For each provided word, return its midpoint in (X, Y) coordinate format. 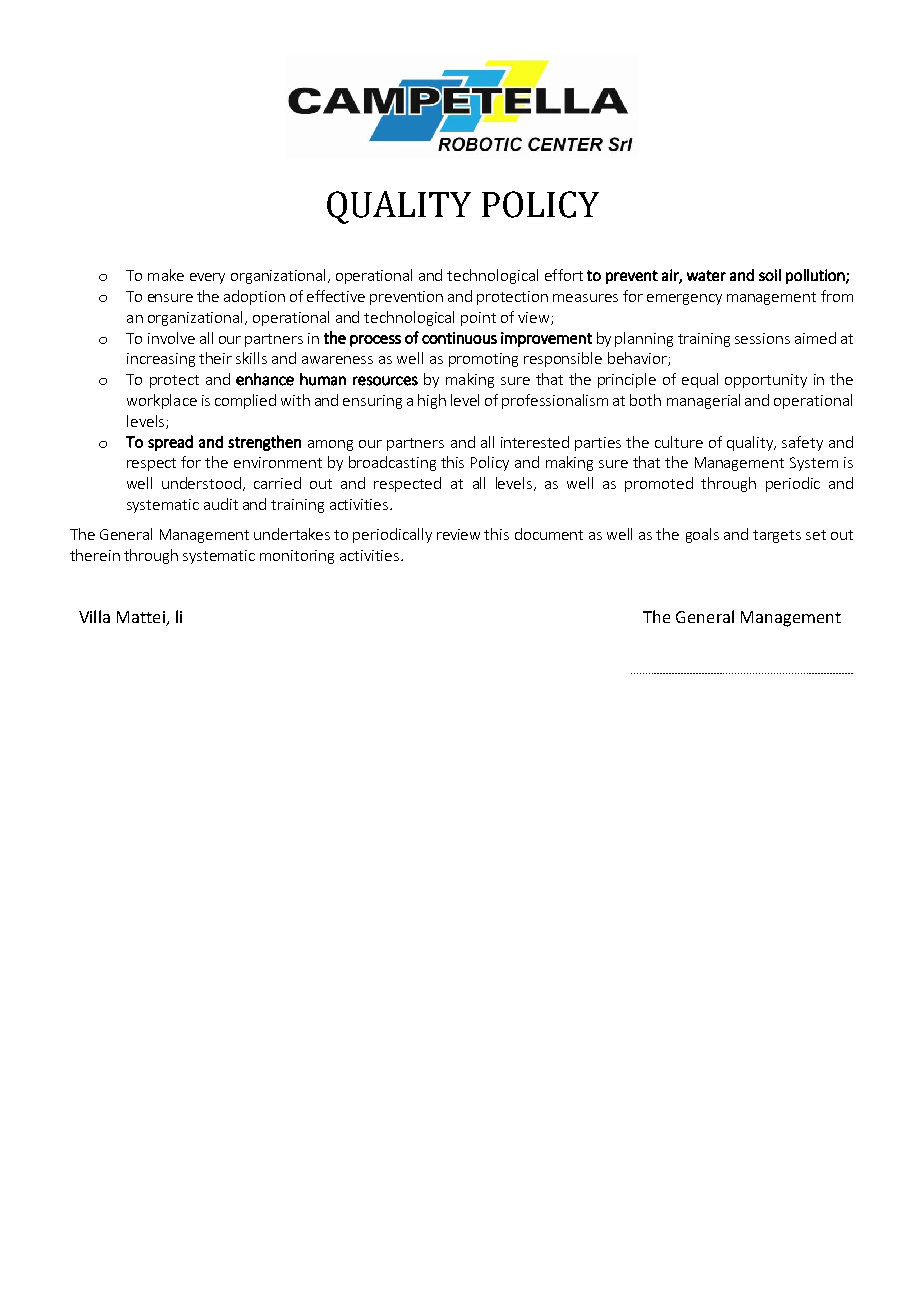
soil (770, 275)
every (207, 278)
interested (535, 442)
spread (170, 443)
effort (564, 275)
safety (802, 443)
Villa (94, 616)
